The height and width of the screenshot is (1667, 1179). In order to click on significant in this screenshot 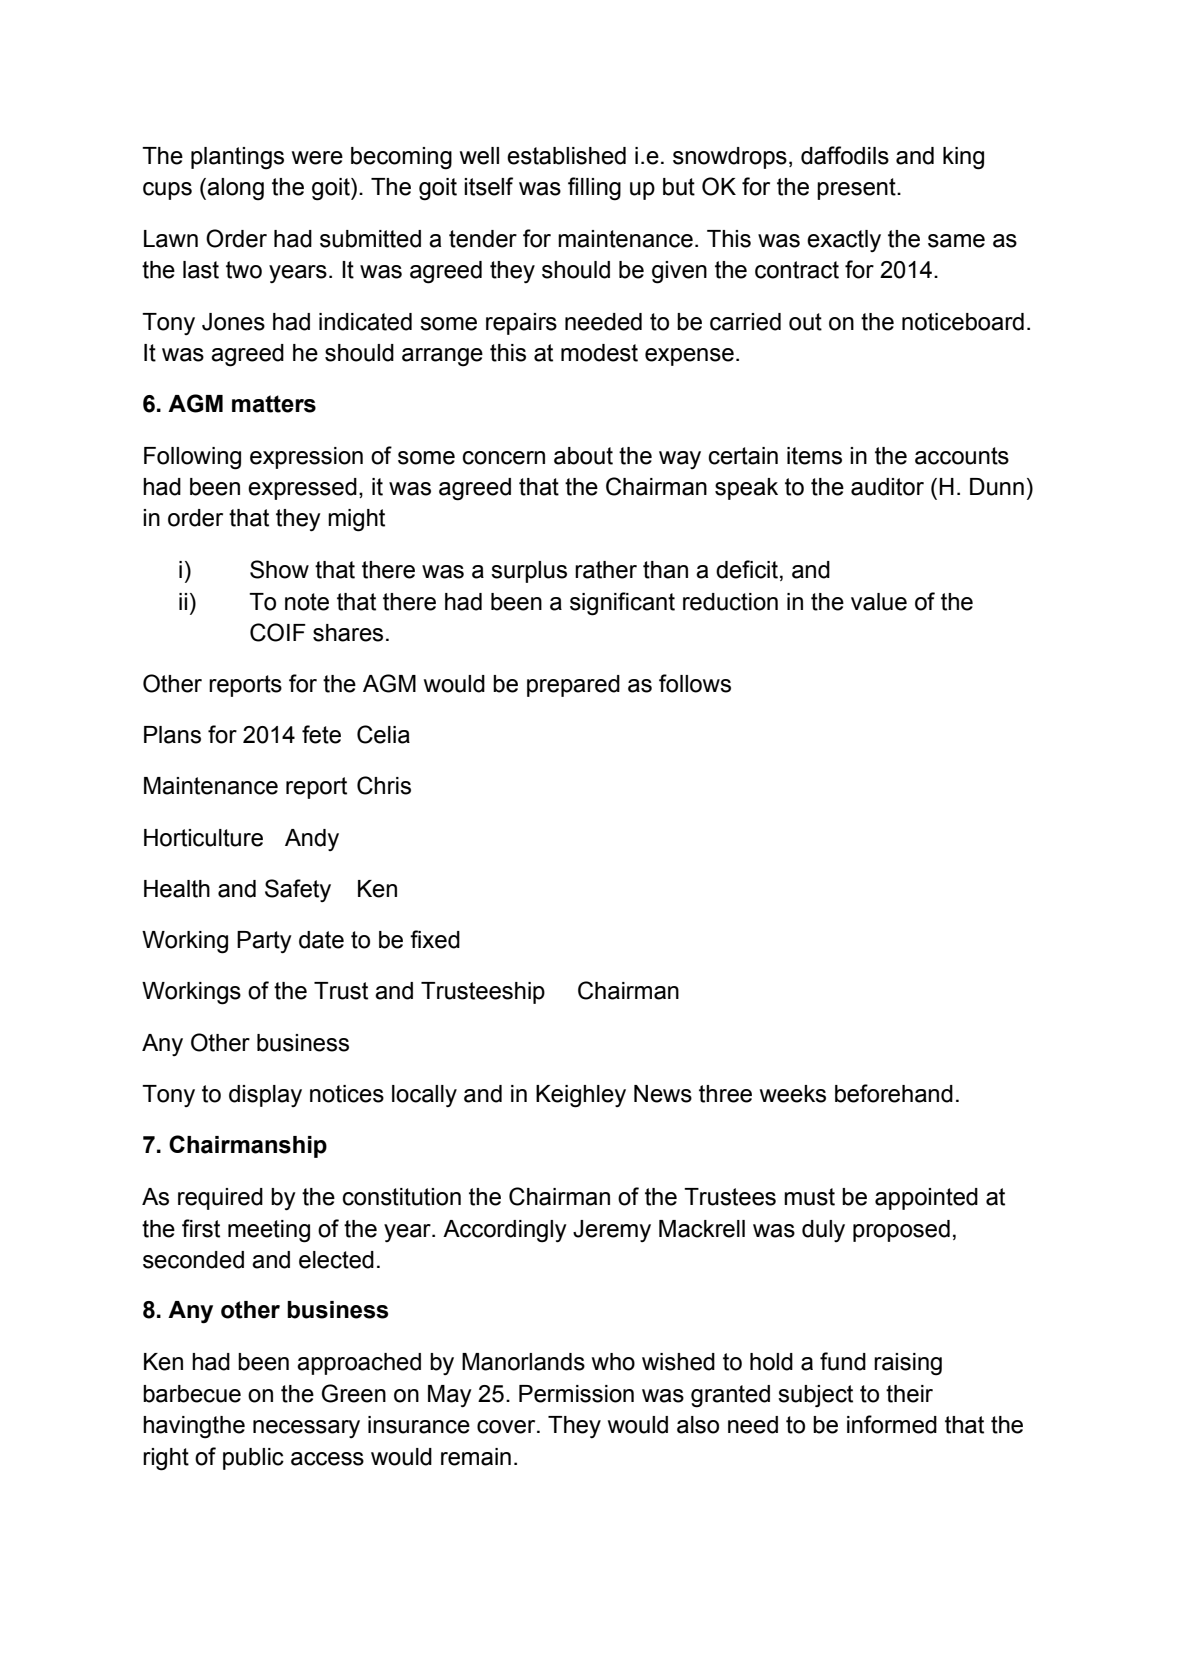, I will do `click(622, 604)`.
